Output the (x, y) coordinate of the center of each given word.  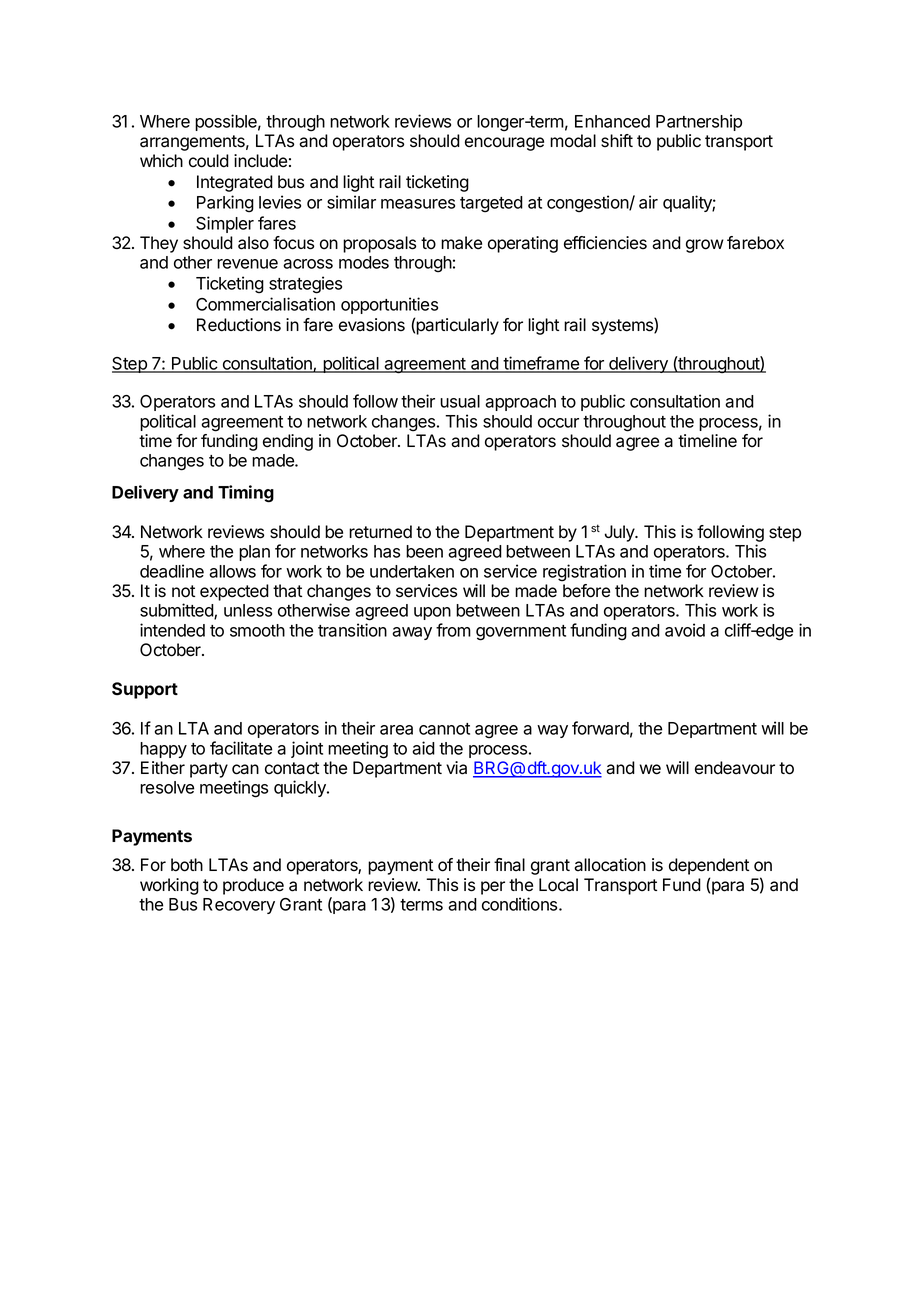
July (621, 533)
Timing (246, 494)
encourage (504, 144)
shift (617, 141)
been (424, 551)
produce (253, 886)
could (209, 161)
